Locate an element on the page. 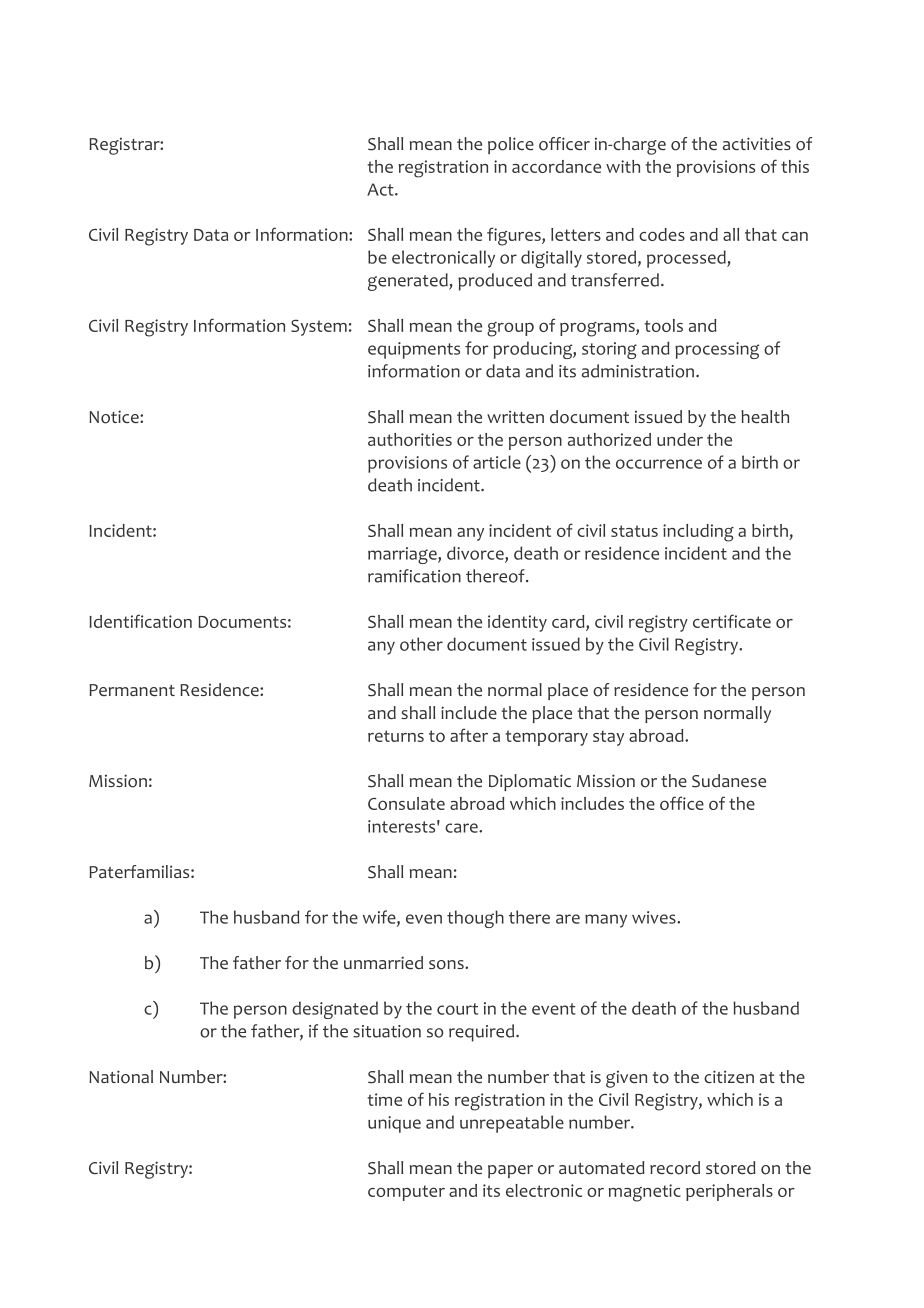  National is located at coordinates (121, 1077).
